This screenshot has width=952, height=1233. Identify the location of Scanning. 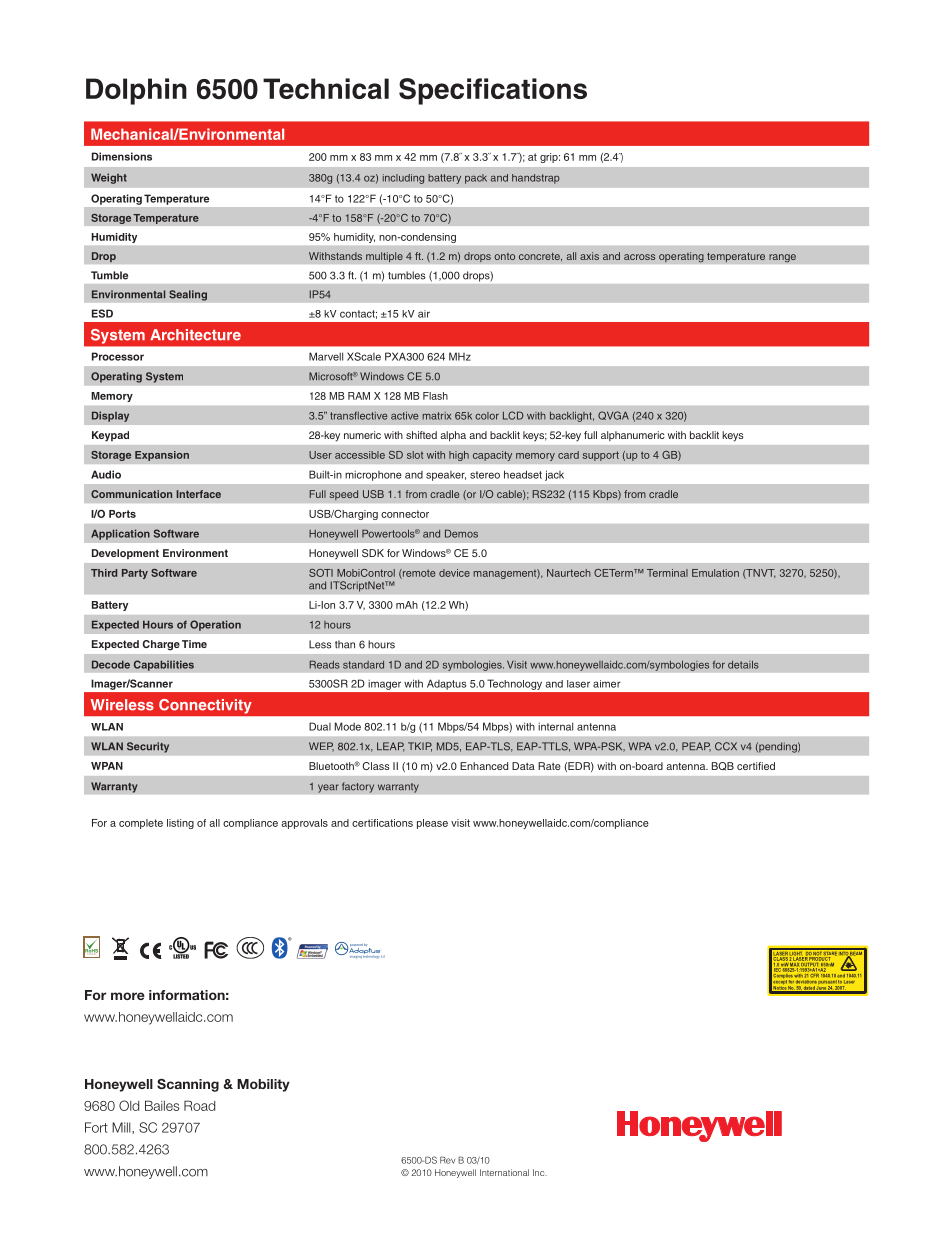
(188, 1085).
